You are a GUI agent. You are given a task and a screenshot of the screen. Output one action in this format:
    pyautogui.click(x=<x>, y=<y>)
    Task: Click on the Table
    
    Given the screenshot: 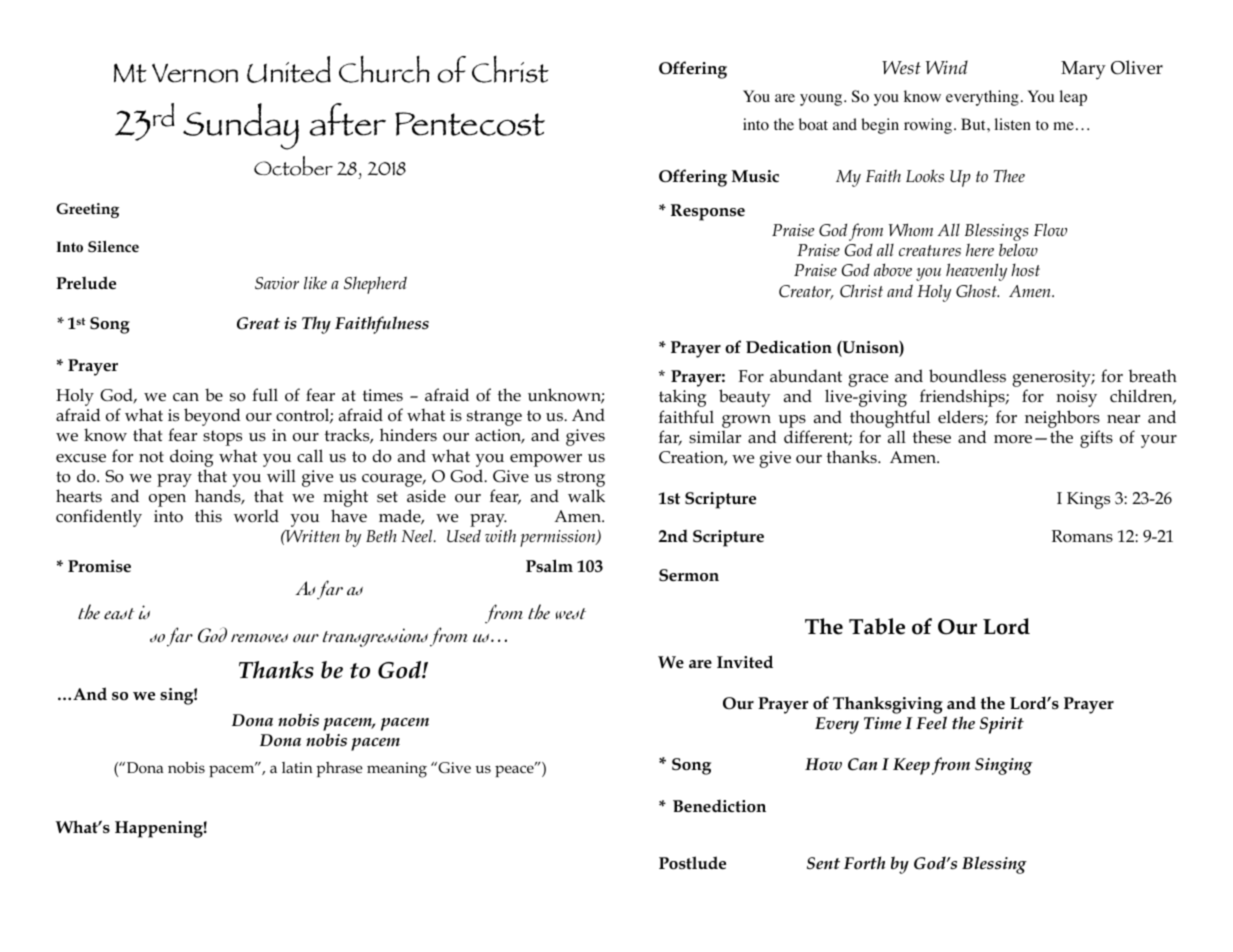 What is the action you would take?
    pyautogui.click(x=877, y=626)
